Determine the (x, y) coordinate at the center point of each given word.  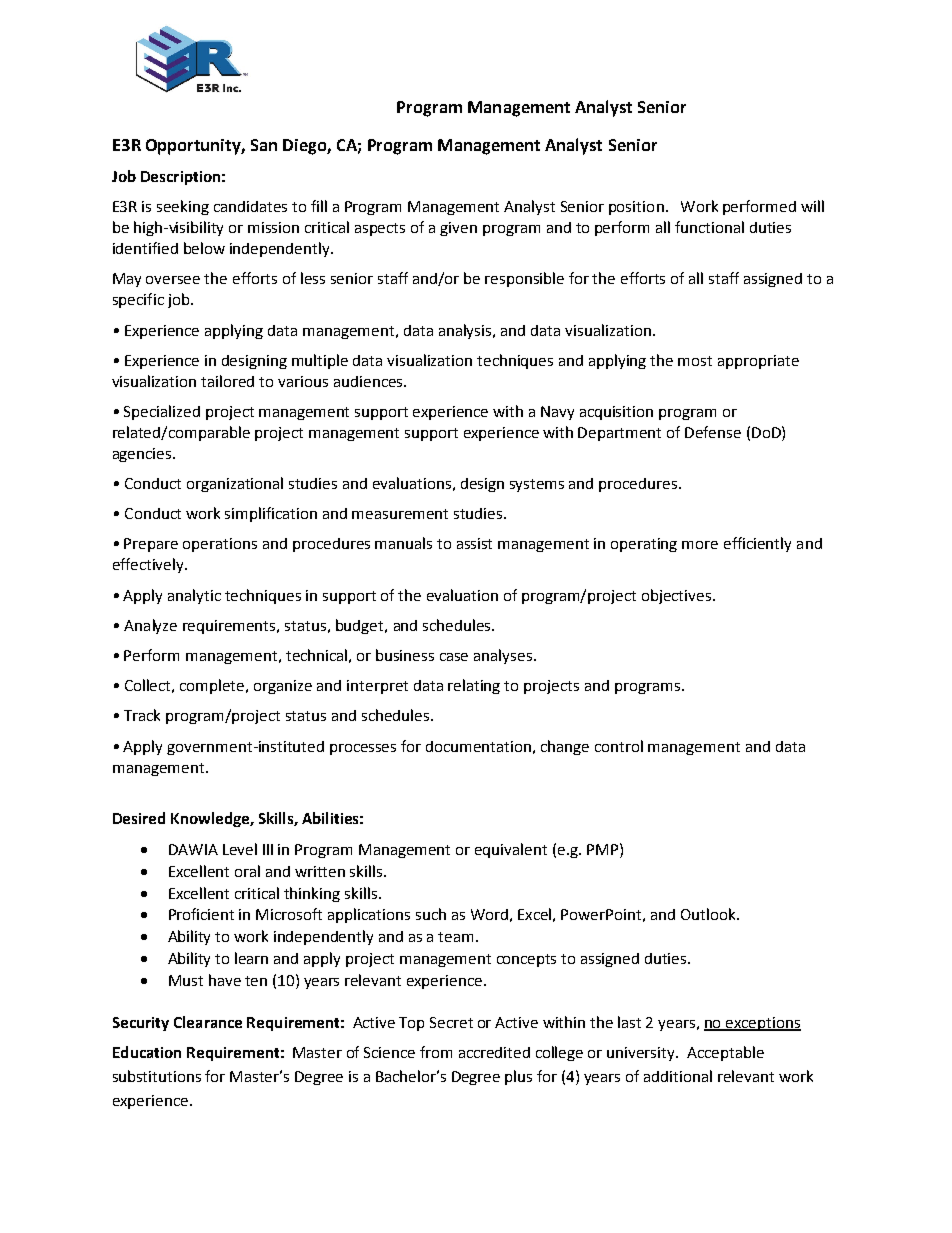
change (565, 747)
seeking (183, 207)
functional (709, 227)
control (619, 746)
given (458, 229)
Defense (713, 432)
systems (537, 485)
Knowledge (211, 819)
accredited (494, 1052)
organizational (235, 484)
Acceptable (725, 1053)
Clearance (208, 1022)
